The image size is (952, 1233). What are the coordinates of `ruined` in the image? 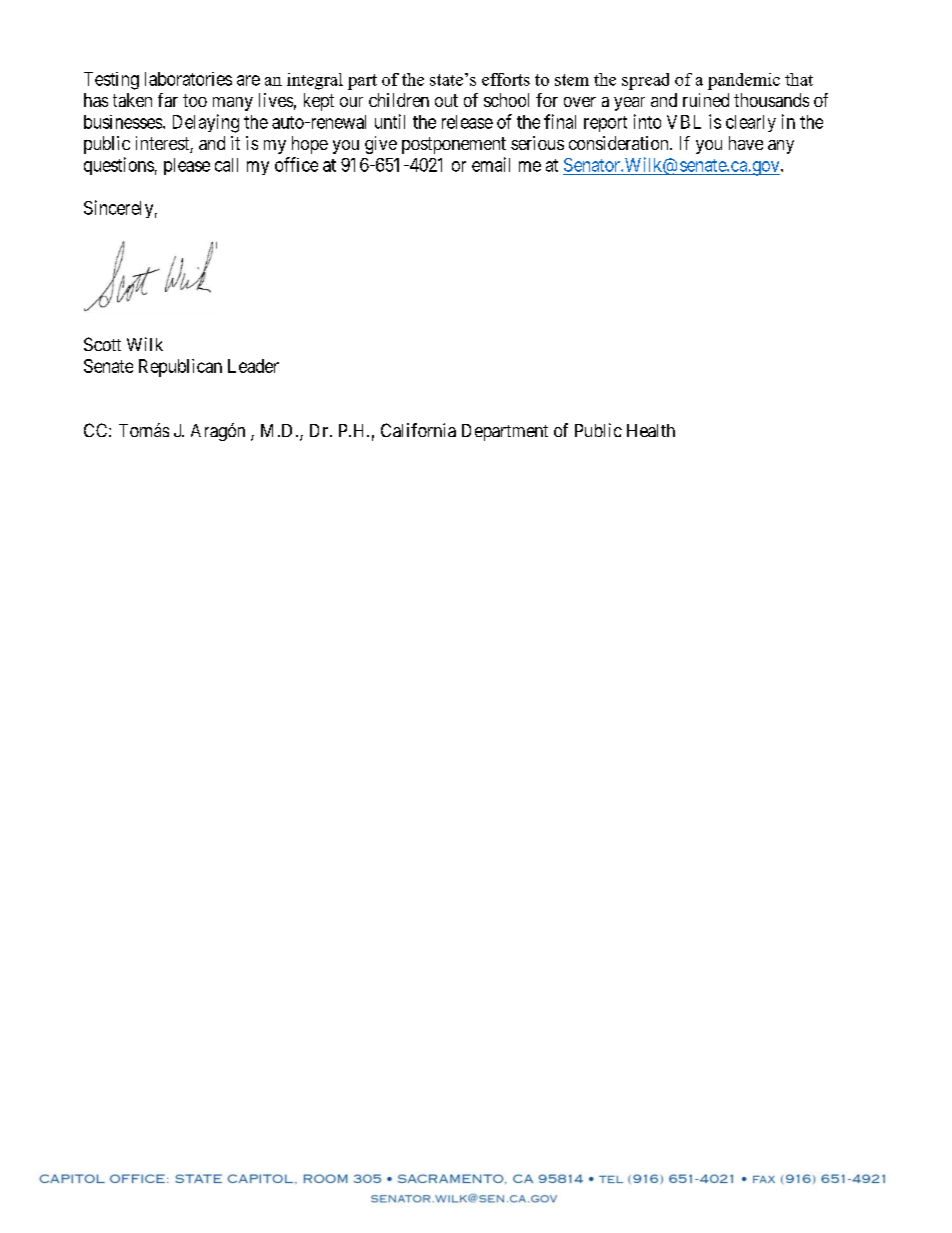 It's located at (706, 100).
